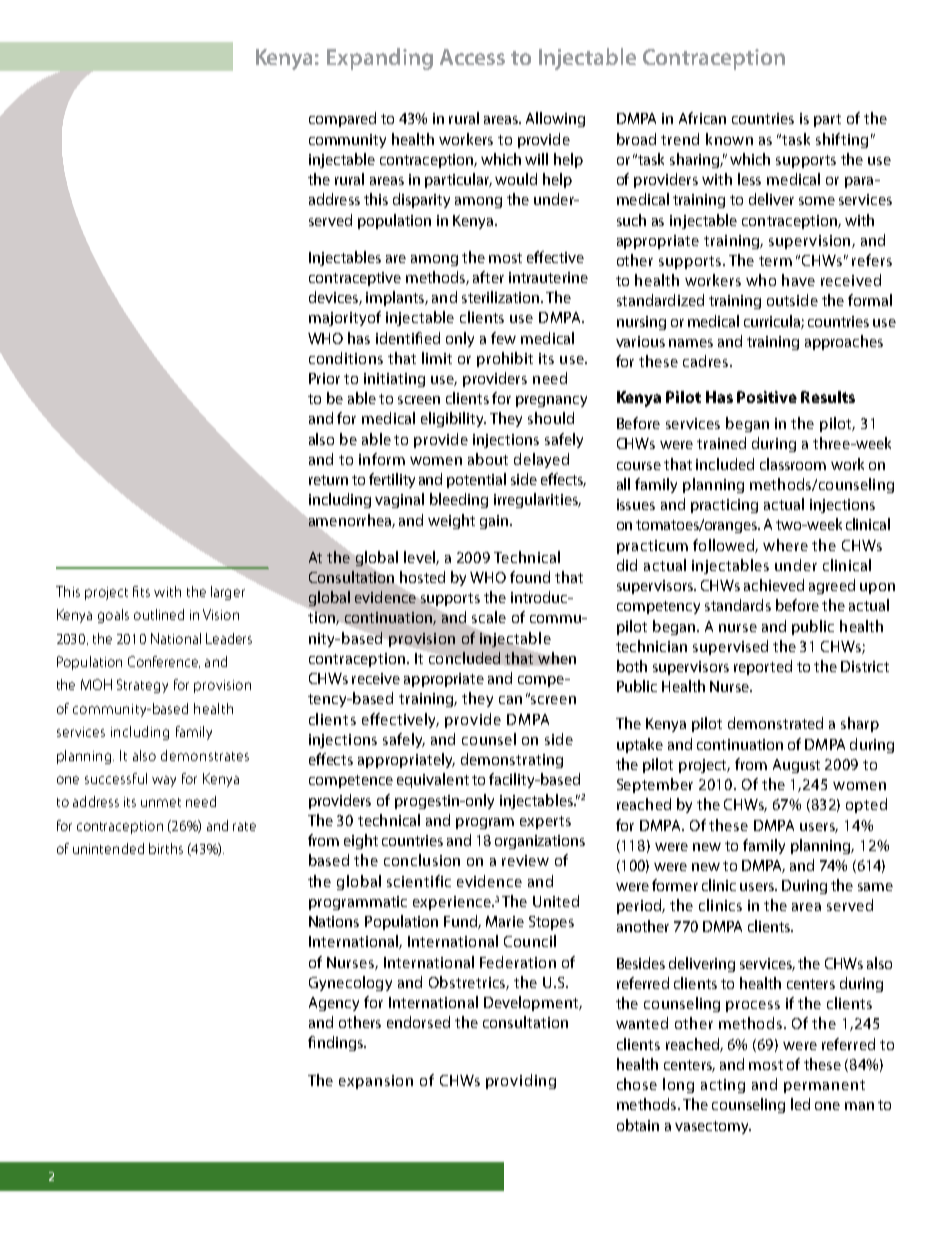  What do you see at coordinates (793, 464) in the screenshot?
I see `classroom` at bounding box center [793, 464].
